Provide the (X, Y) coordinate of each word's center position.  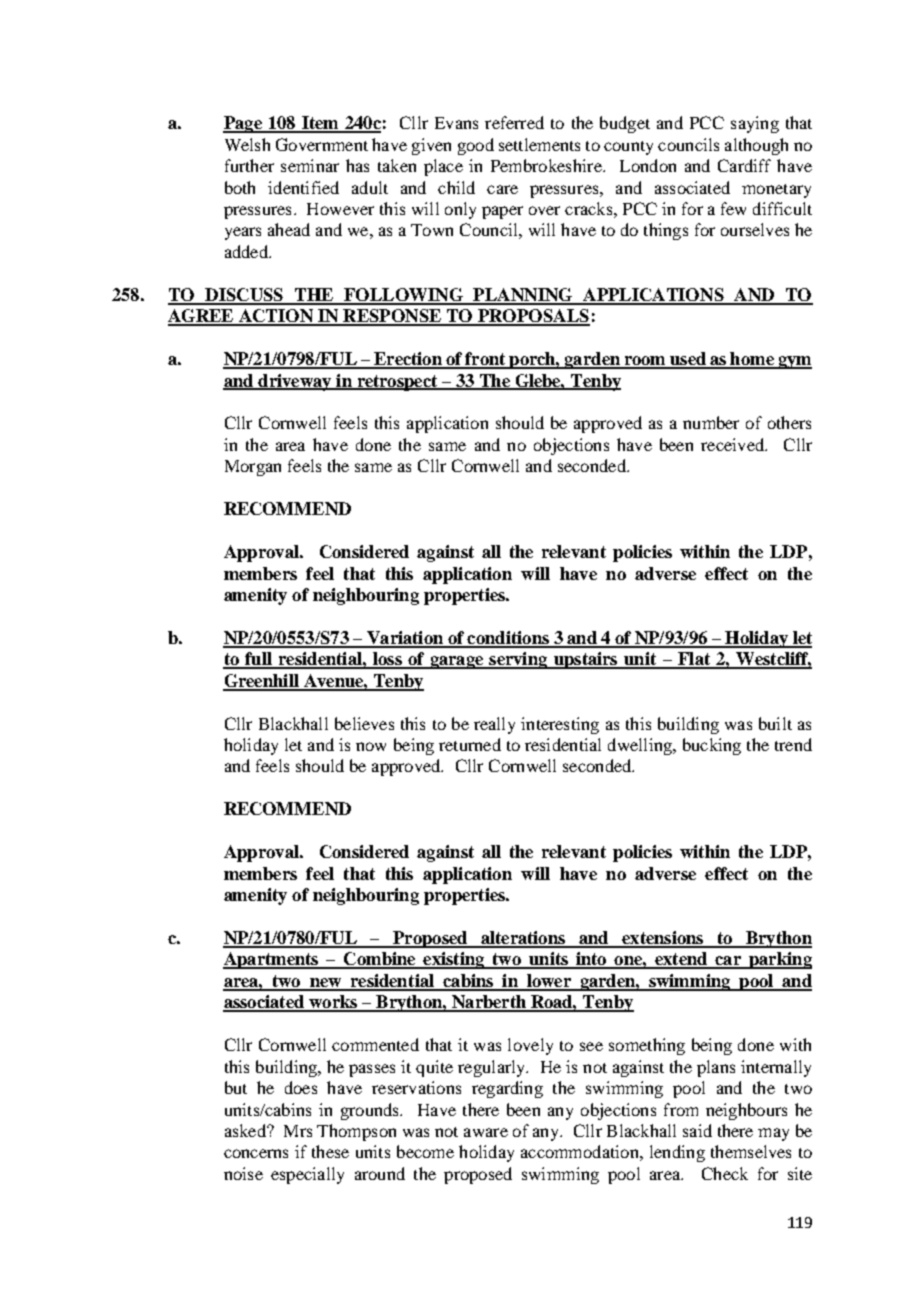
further (249, 165)
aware (486, 1132)
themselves (751, 1151)
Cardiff (744, 165)
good (476, 146)
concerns (256, 1153)
